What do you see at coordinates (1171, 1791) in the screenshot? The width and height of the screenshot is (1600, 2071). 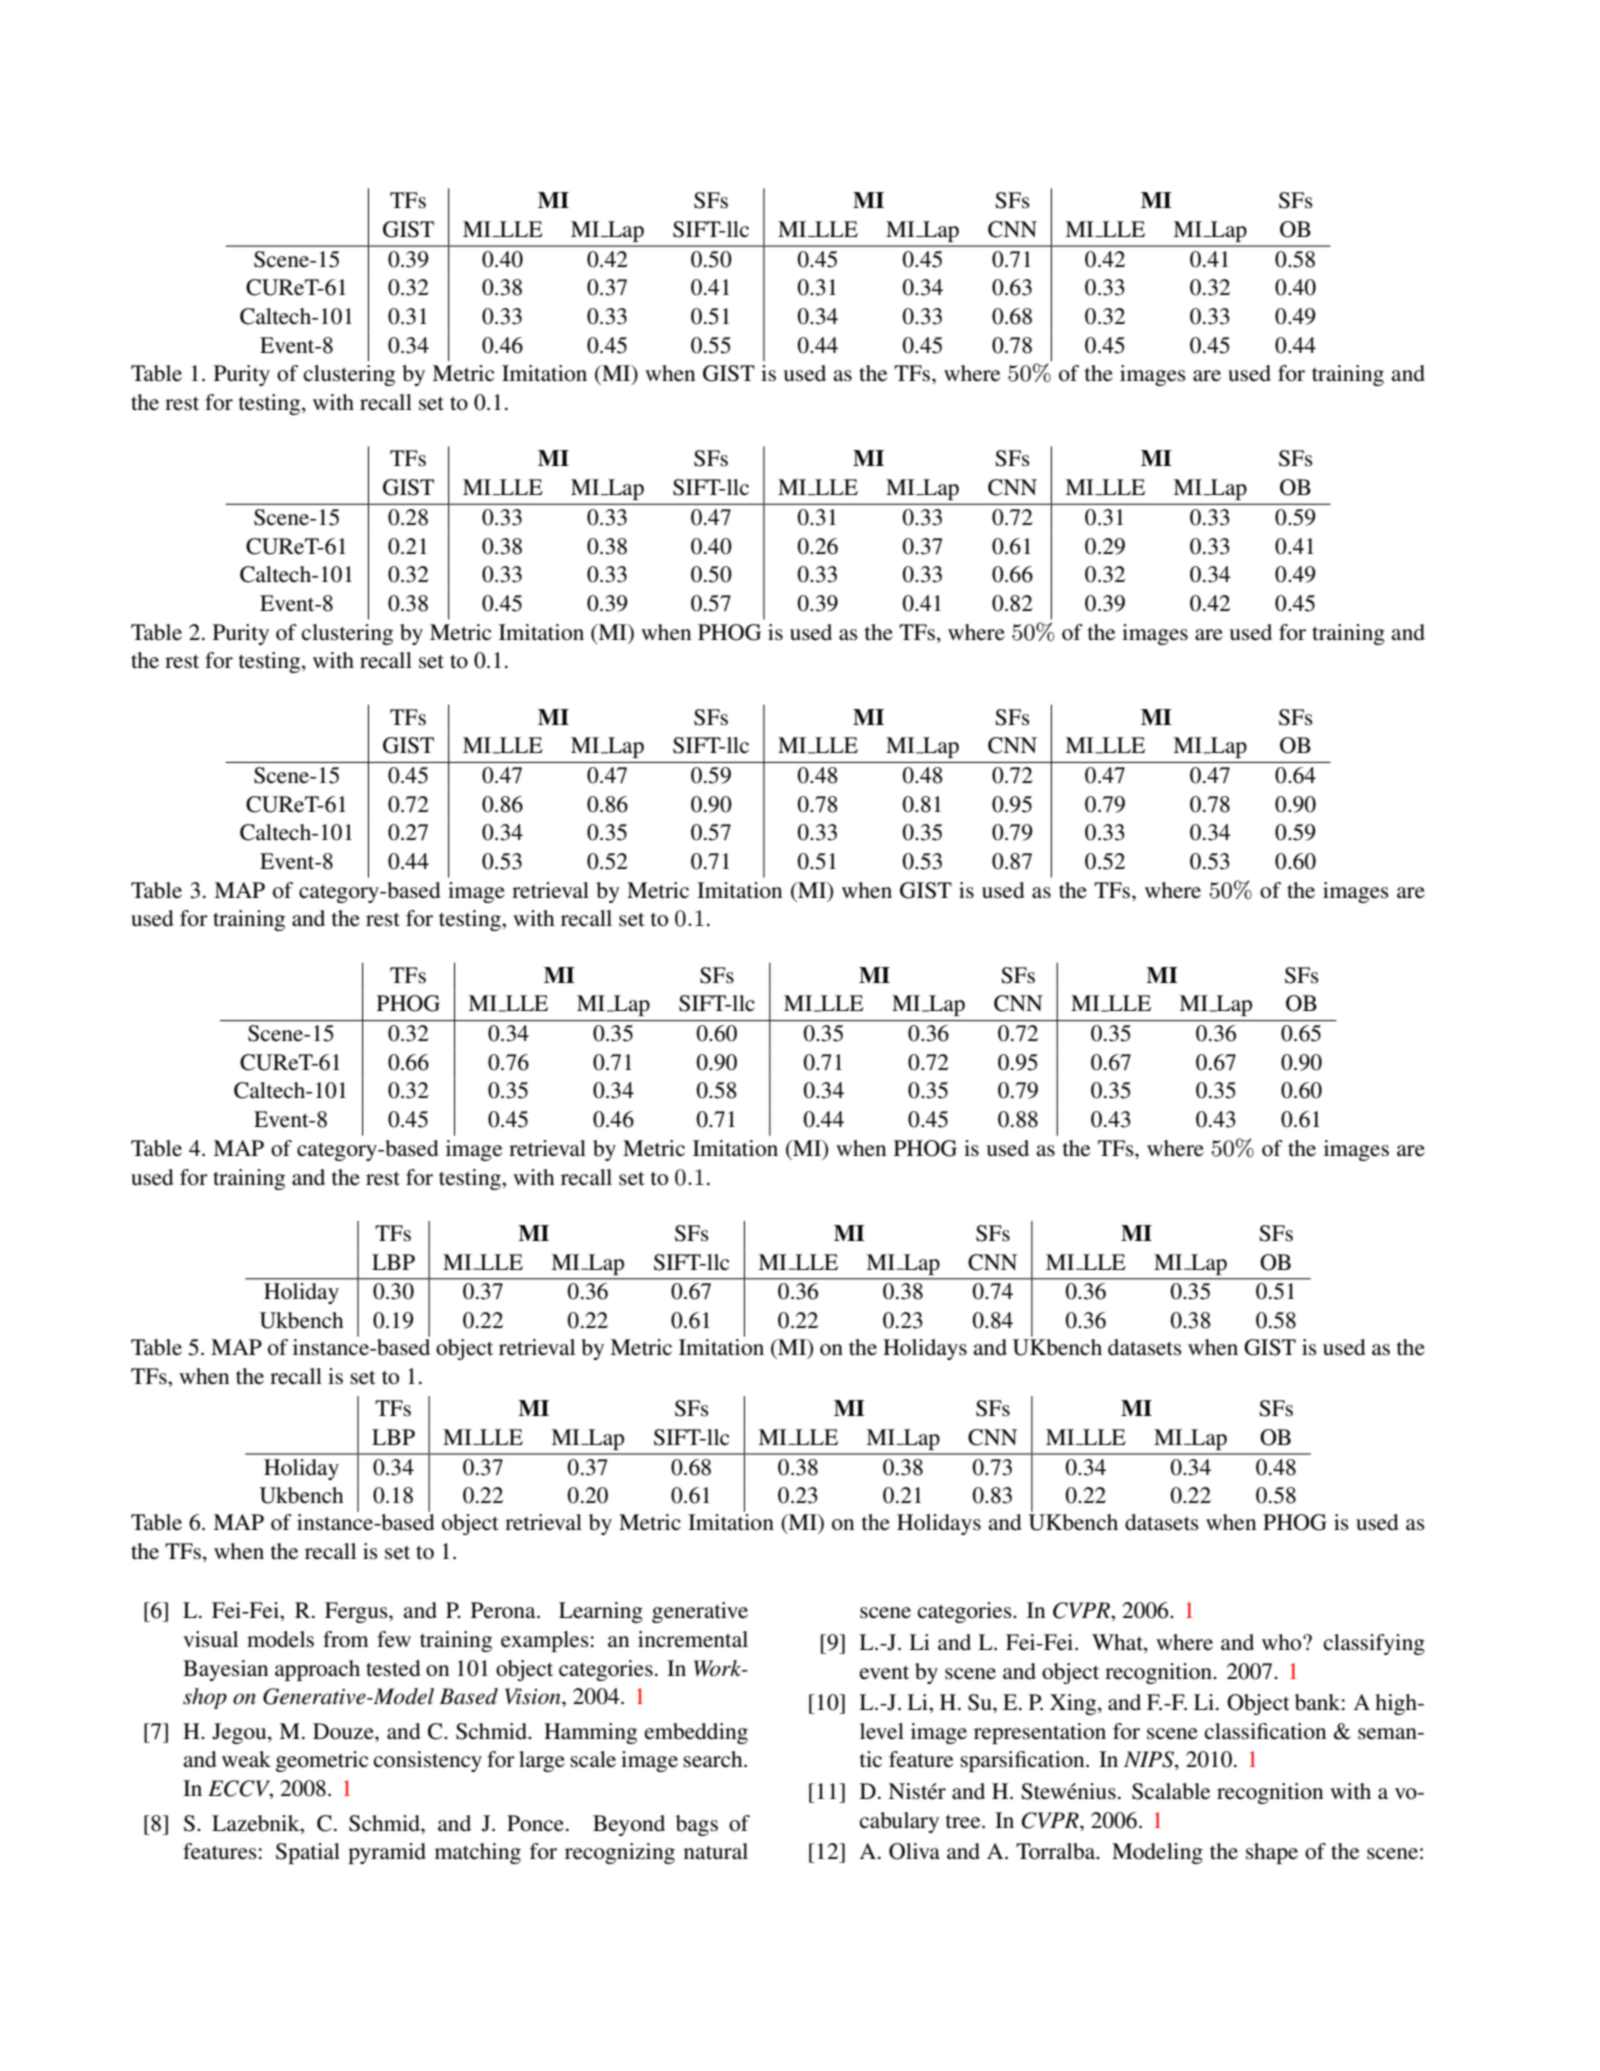 I see `Scalable` at bounding box center [1171, 1791].
